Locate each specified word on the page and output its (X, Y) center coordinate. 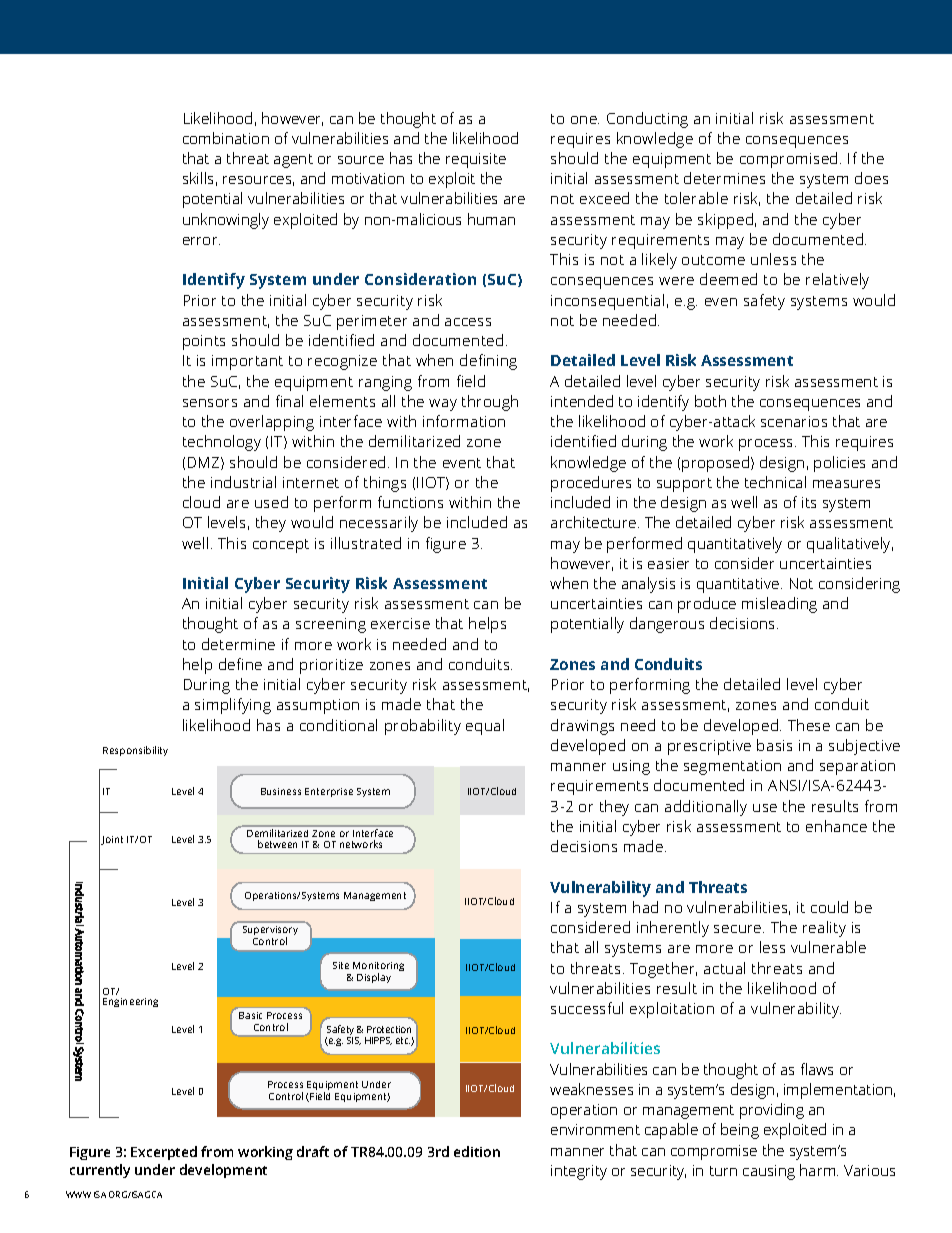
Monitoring (378, 968)
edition (477, 1151)
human (491, 219)
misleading (779, 605)
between (277, 844)
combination (226, 138)
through (490, 403)
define (240, 664)
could (829, 907)
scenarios (794, 421)
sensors (210, 403)
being (740, 1131)
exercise (400, 623)
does (871, 178)
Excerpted (164, 1153)
